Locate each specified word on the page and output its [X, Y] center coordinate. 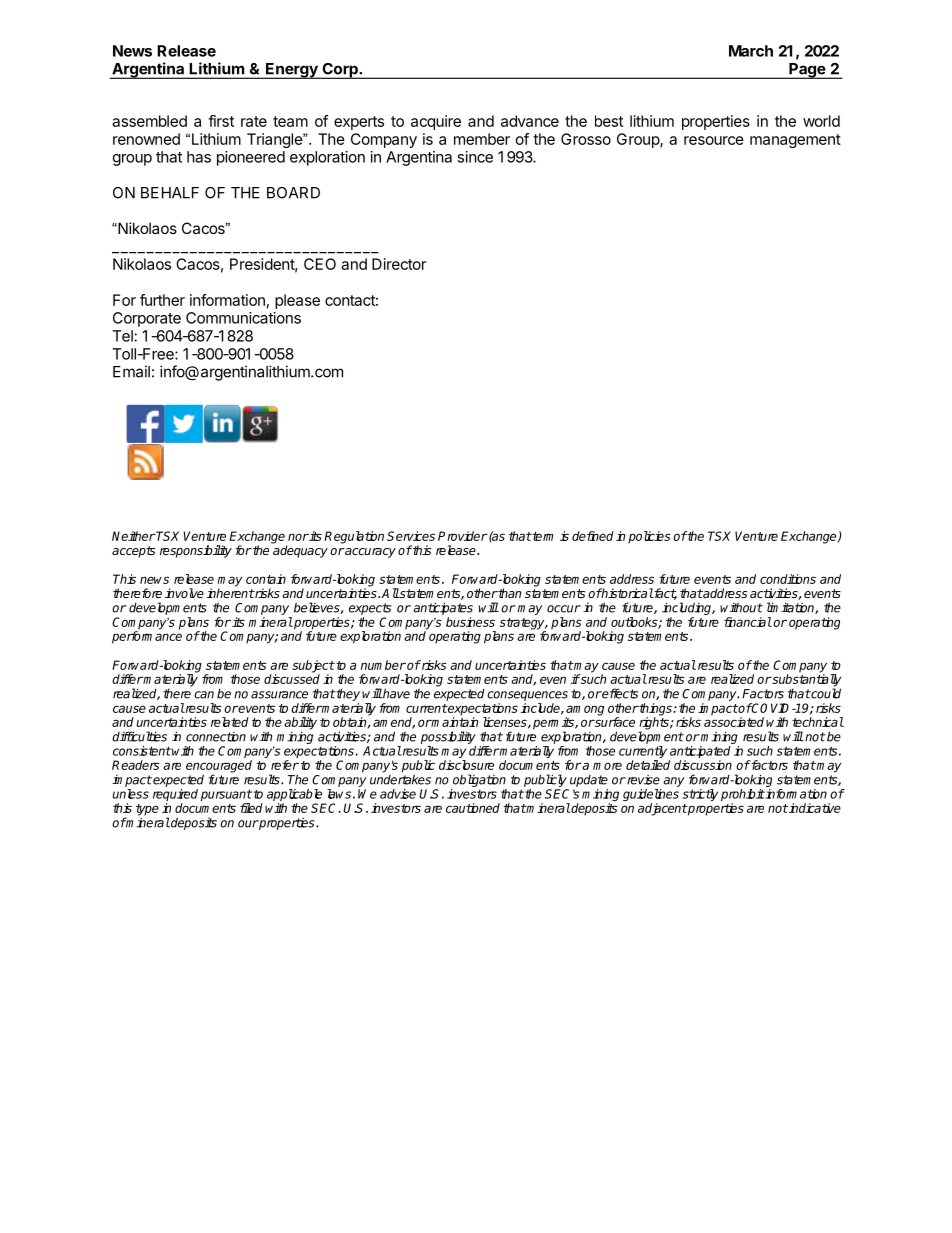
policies [649, 537]
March [751, 51]
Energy [292, 71]
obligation [479, 780]
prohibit [743, 796]
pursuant [226, 796]
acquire [436, 122]
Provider [463, 536]
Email [131, 371]
